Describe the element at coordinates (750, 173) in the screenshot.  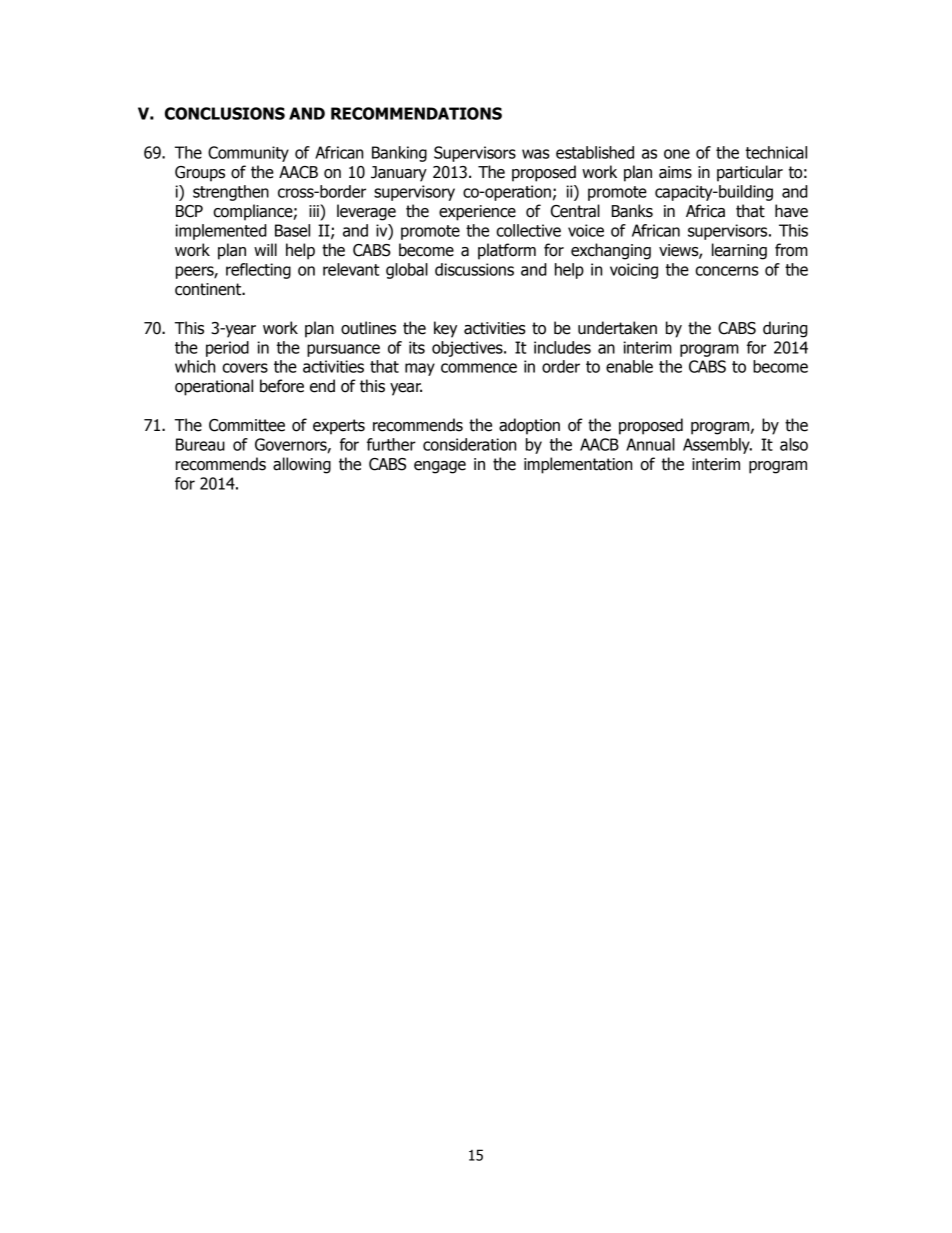
I see `particular` at that location.
